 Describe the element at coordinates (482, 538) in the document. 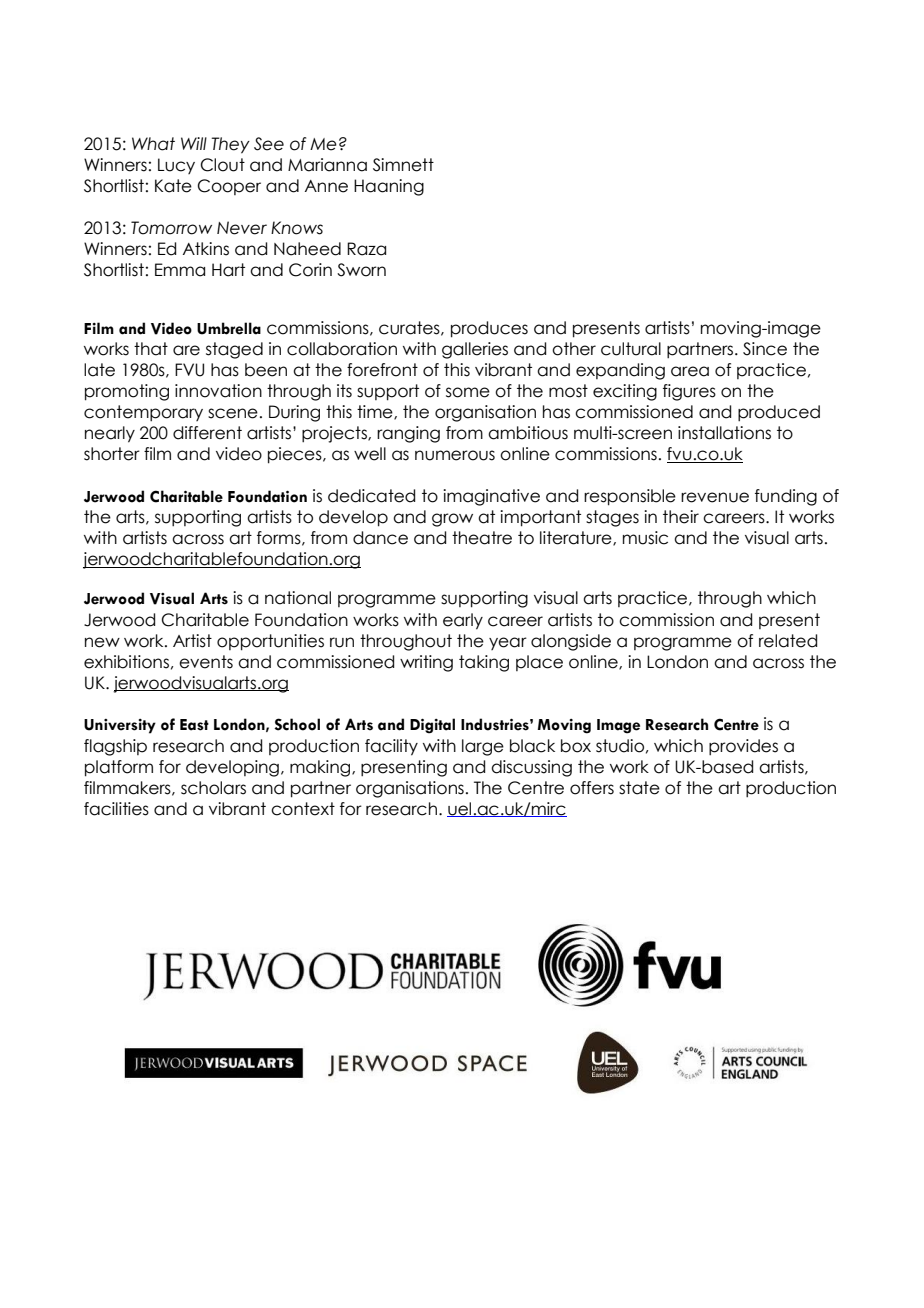

I see `theatre` at that location.
